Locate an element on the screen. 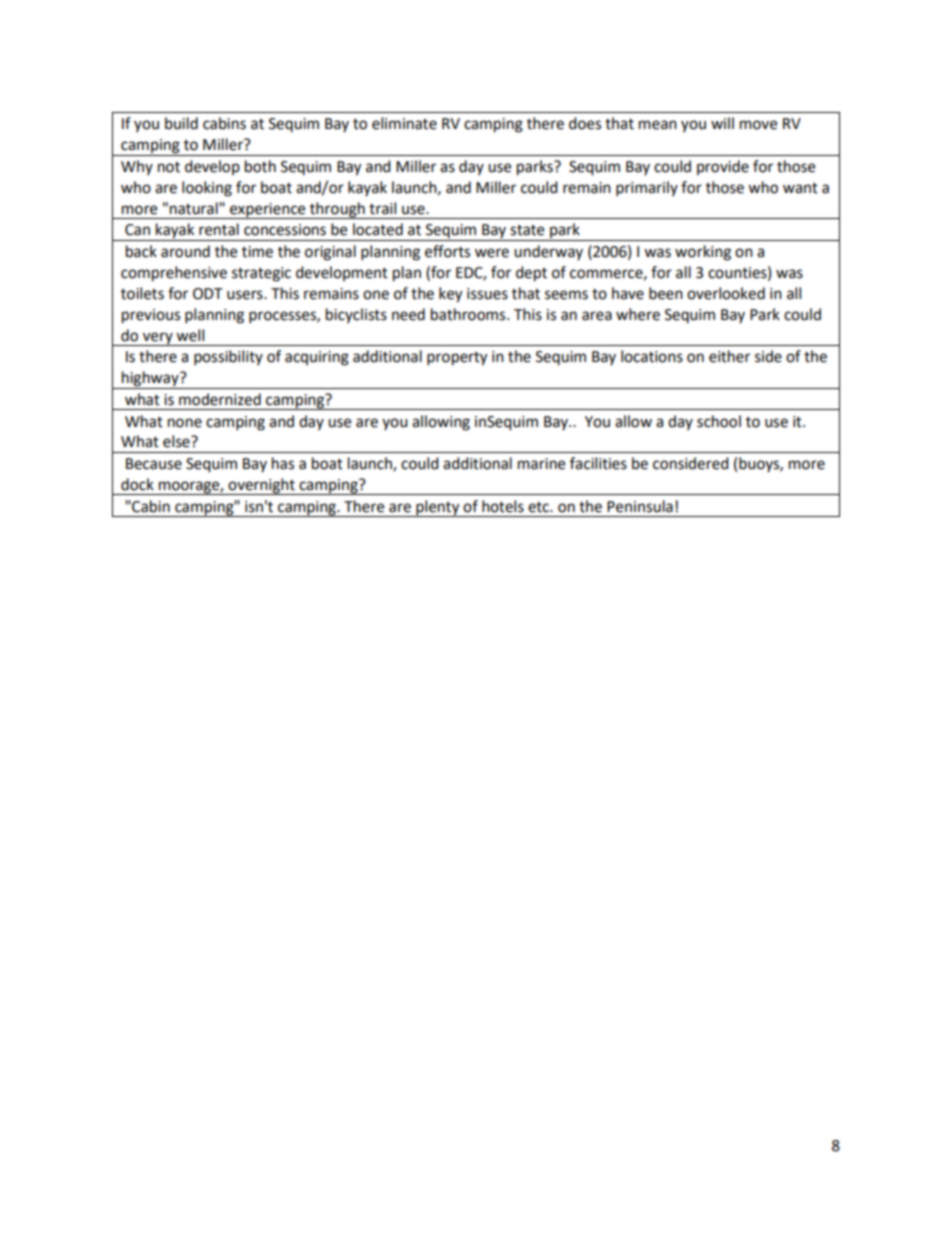  will is located at coordinates (722, 123).
